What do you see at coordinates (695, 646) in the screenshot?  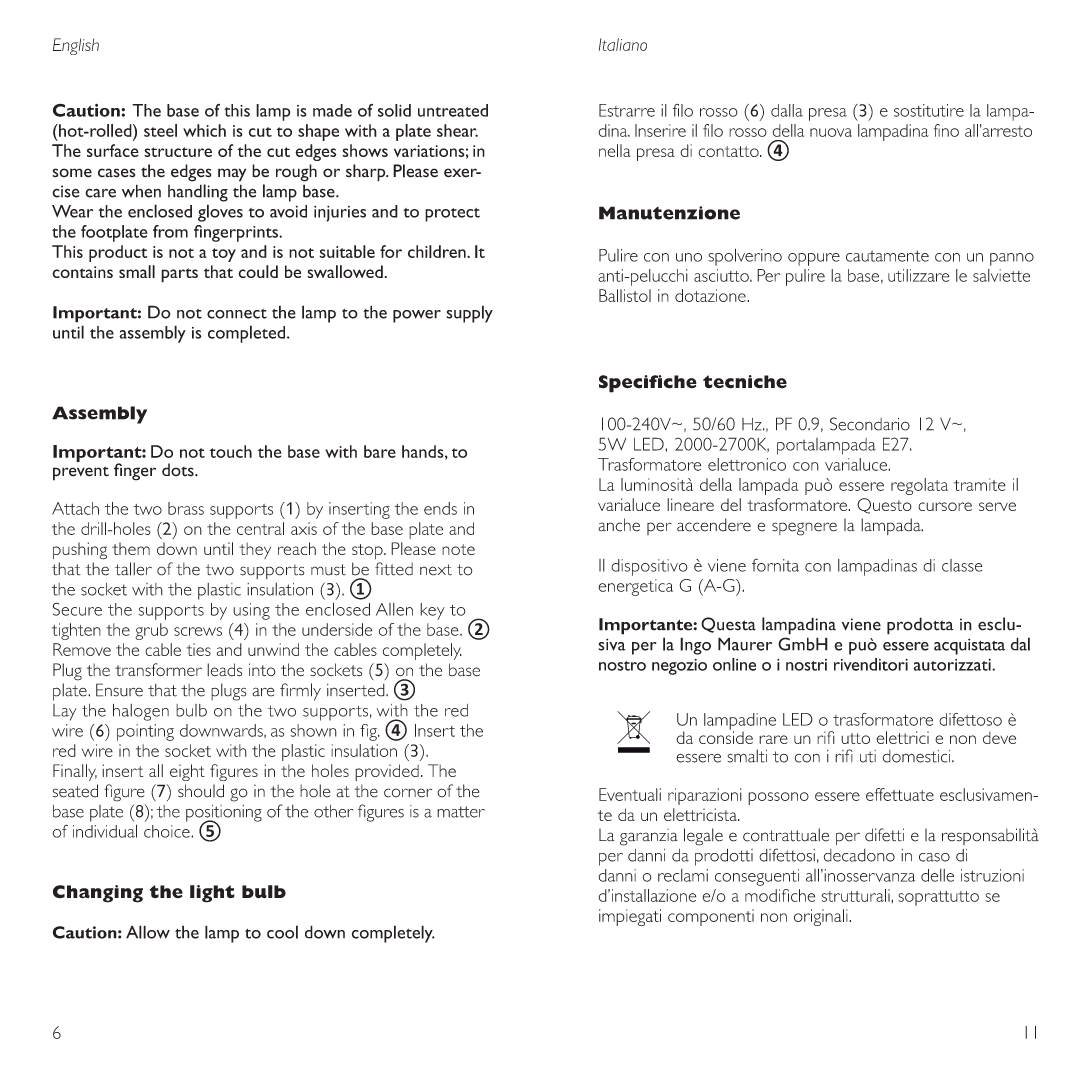 I see `Ingo` at bounding box center [695, 646].
